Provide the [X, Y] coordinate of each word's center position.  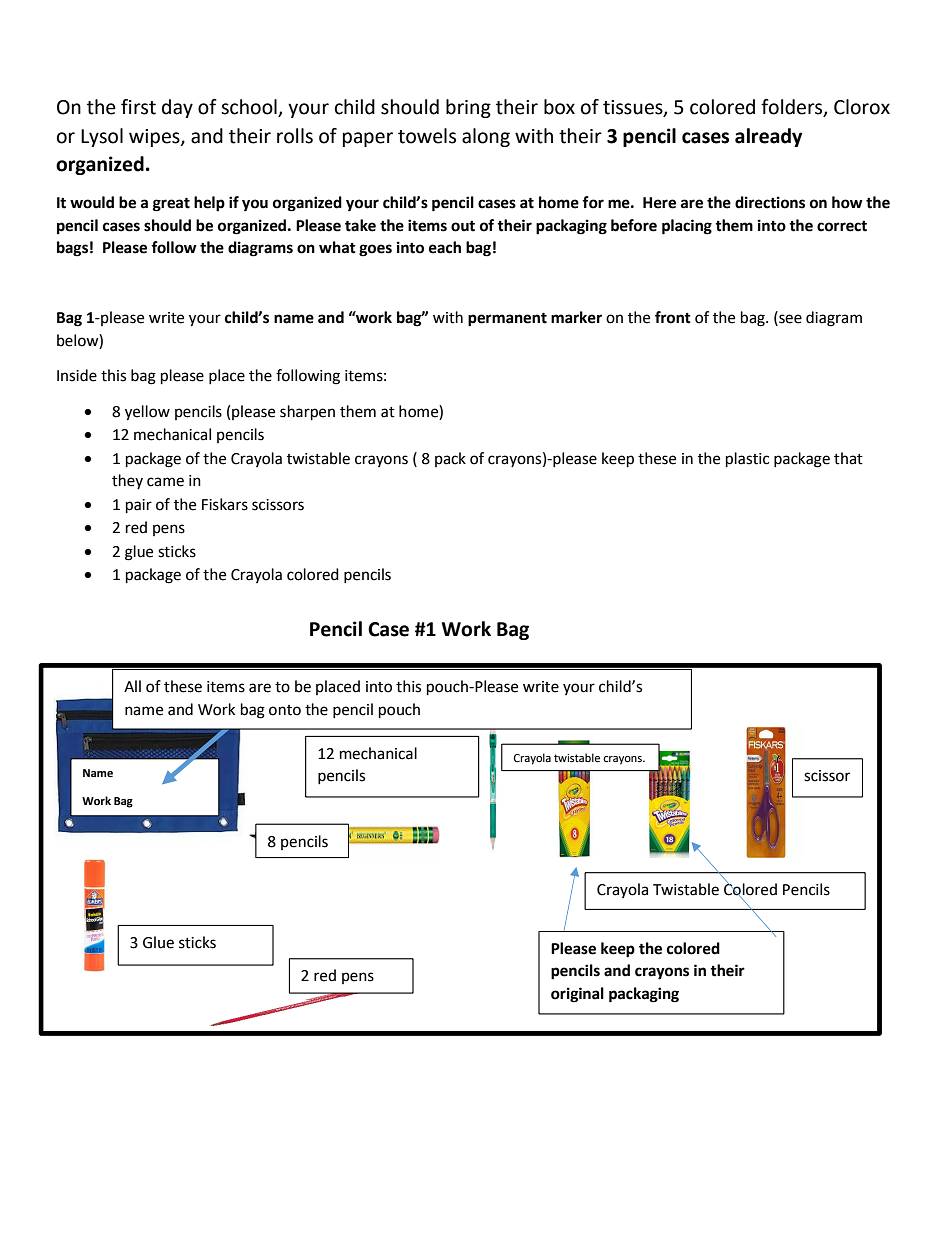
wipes [155, 138]
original [577, 995]
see [789, 319]
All [132, 686]
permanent [507, 319]
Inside [77, 375]
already [768, 137]
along [486, 137]
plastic [747, 460]
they [127, 481]
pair [139, 506]
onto [285, 710]
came [165, 482]
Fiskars [225, 504]
